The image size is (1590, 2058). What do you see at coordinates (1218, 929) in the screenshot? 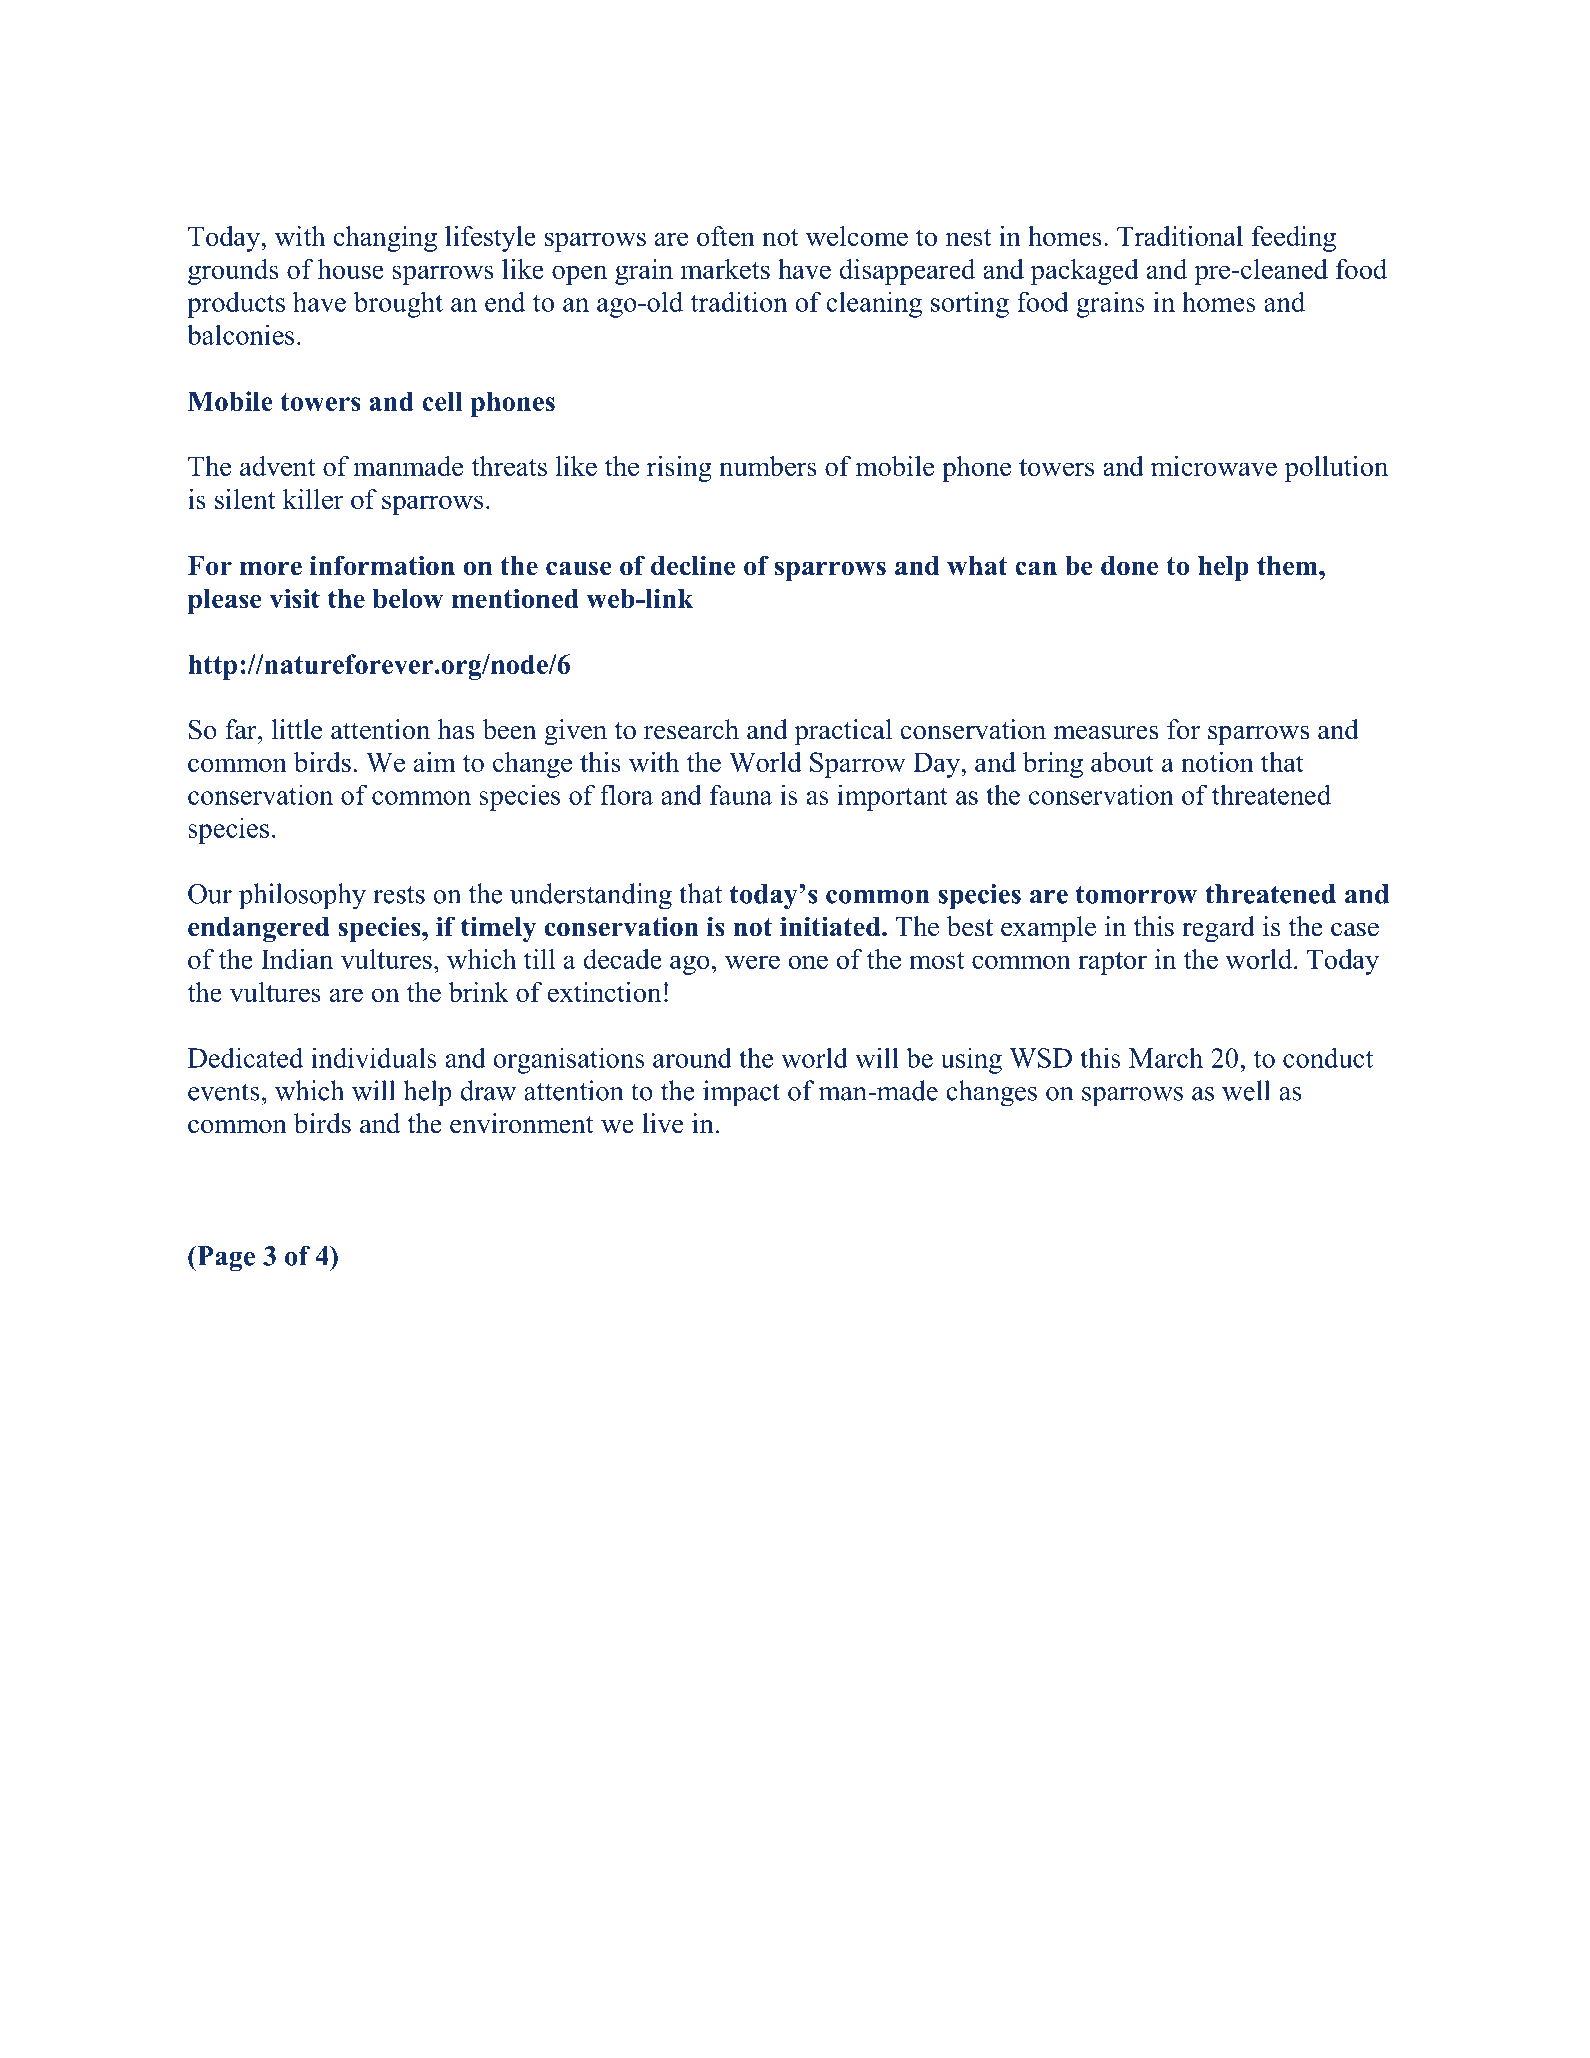
I see `regard` at bounding box center [1218, 929].
